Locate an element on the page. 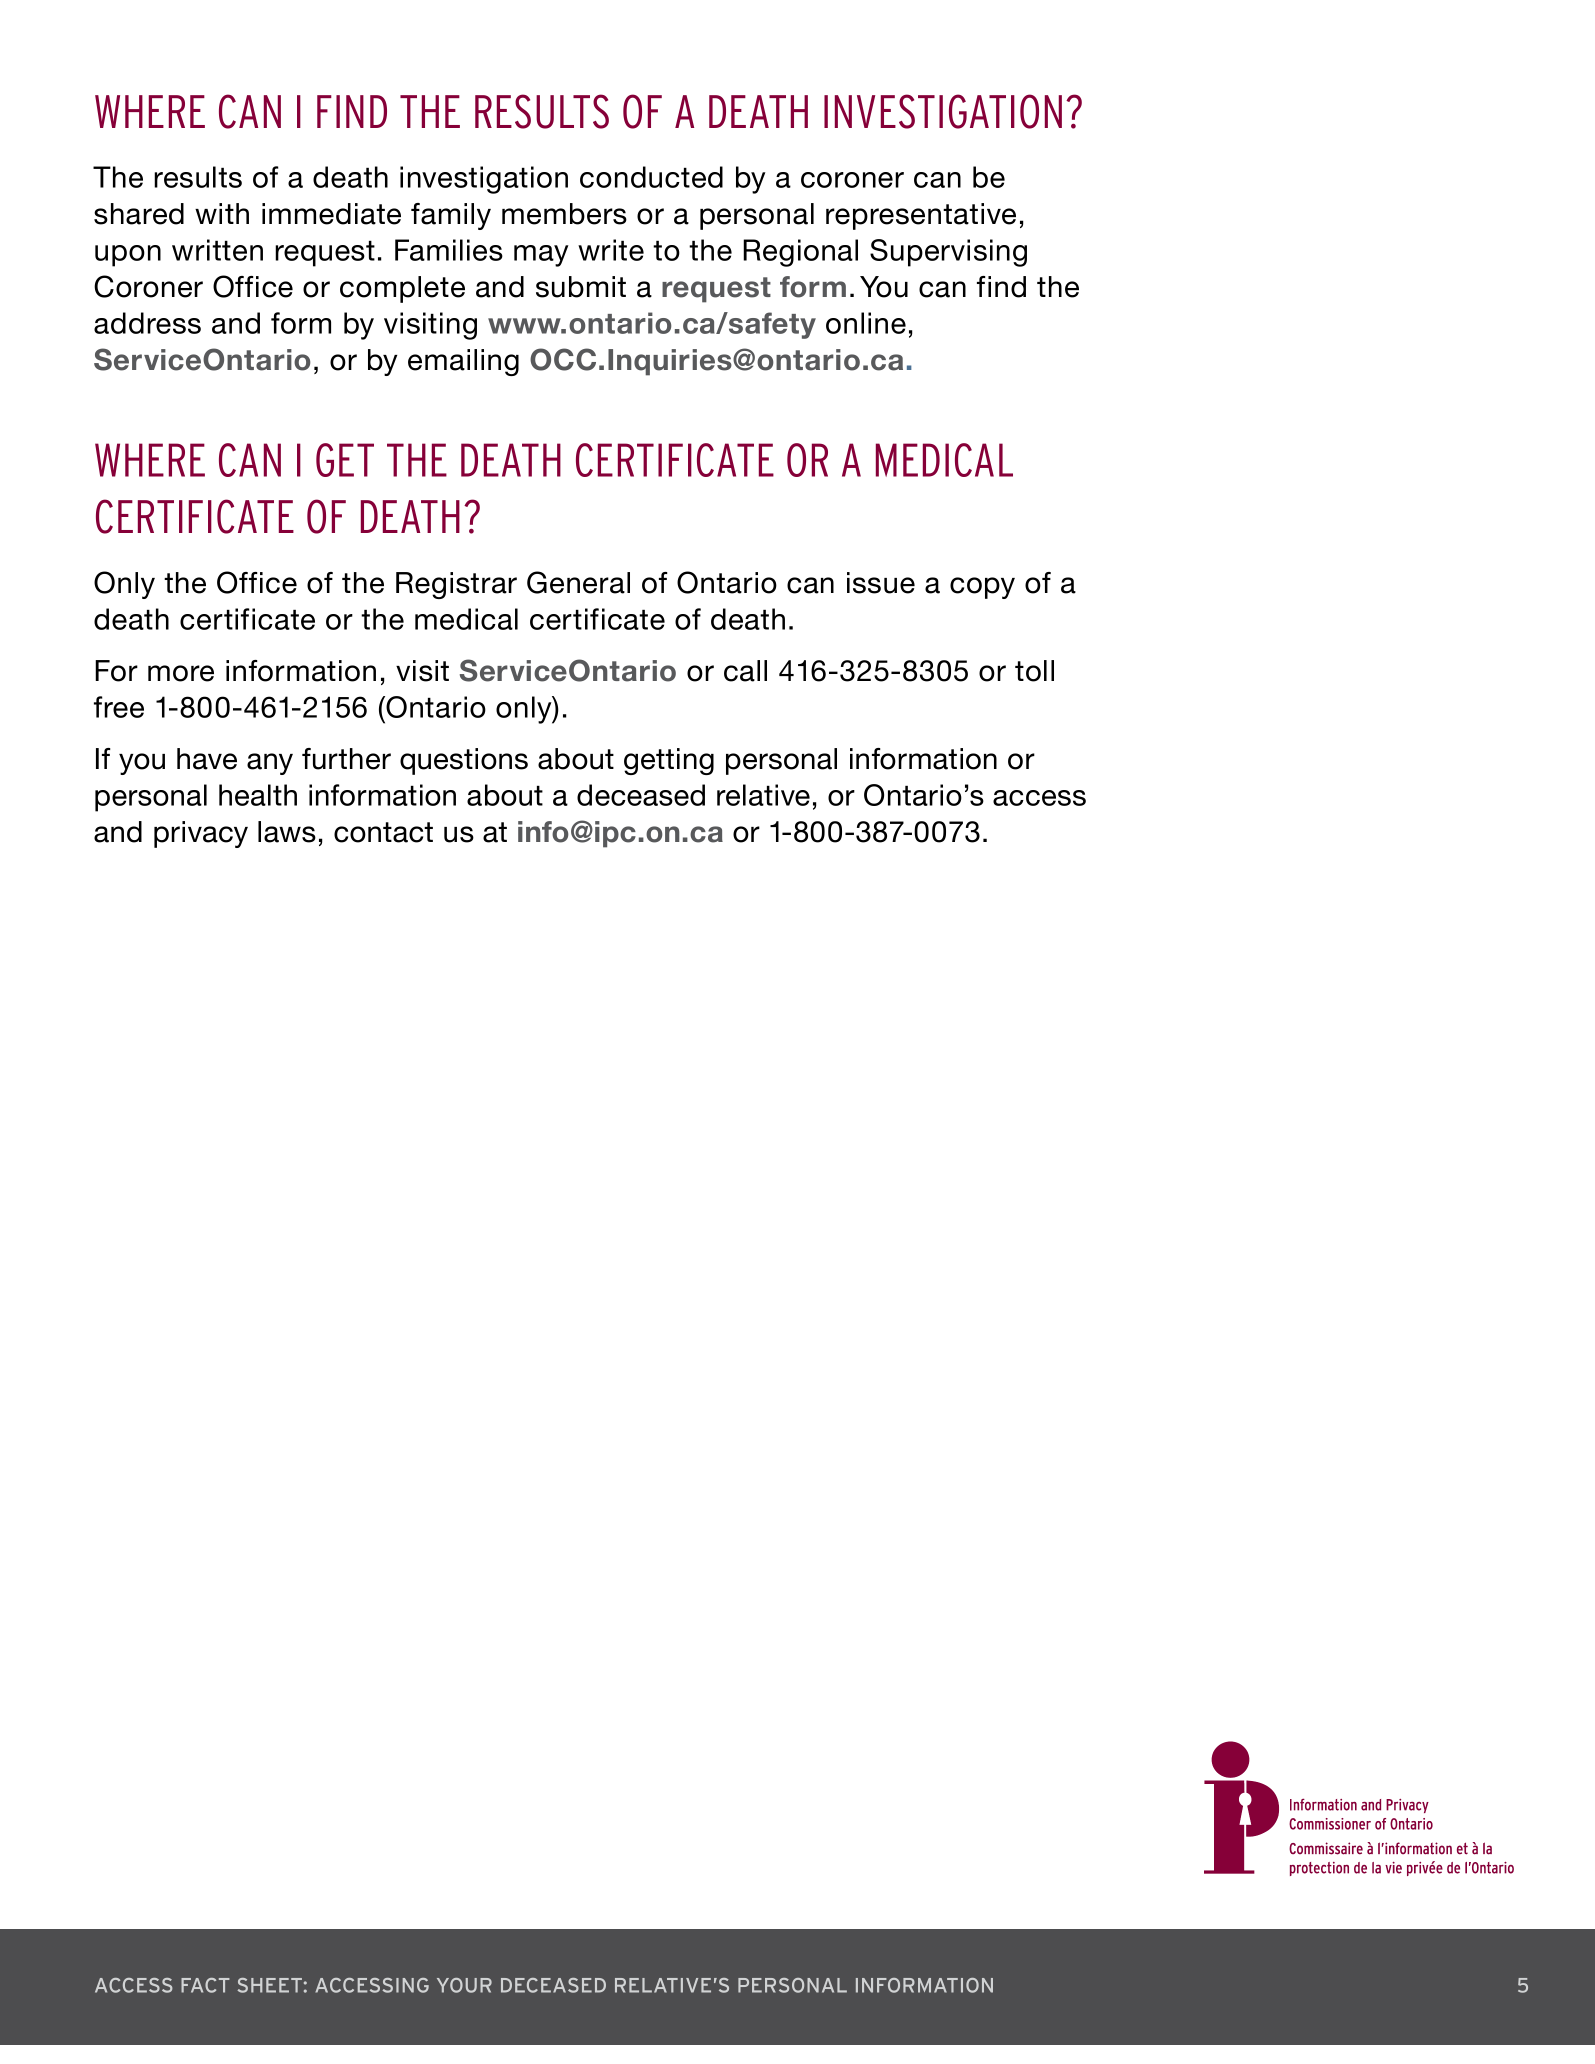  General is located at coordinates (578, 582).
